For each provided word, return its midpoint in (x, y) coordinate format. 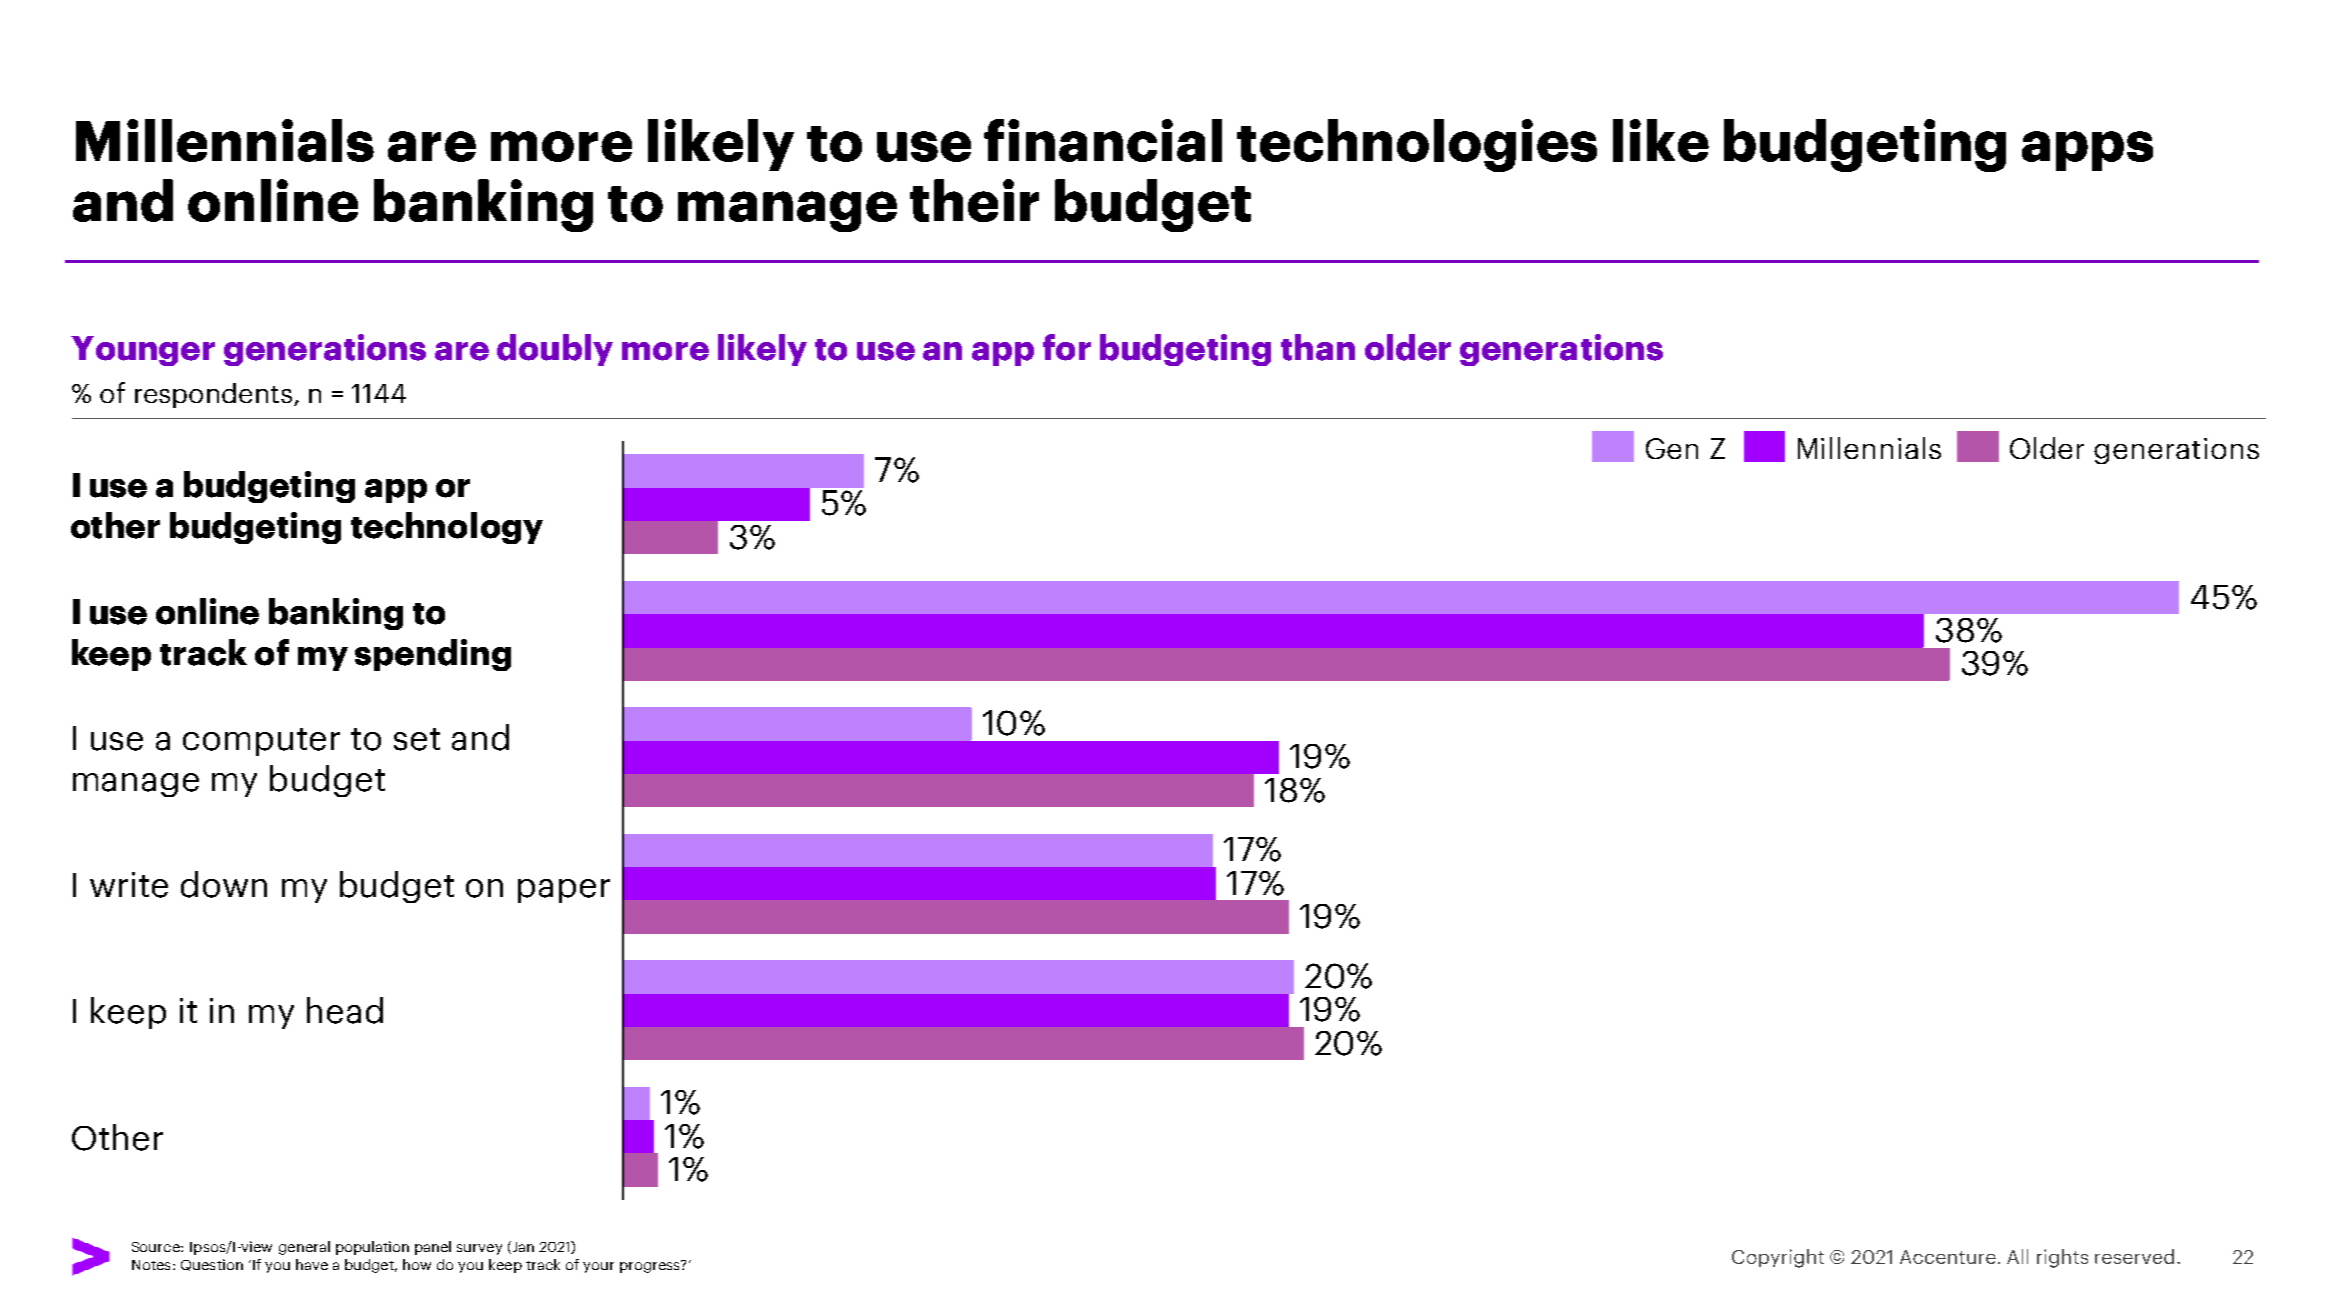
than (1318, 347)
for (1067, 347)
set (417, 739)
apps (2087, 151)
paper (564, 891)
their (974, 200)
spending (433, 655)
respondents (213, 395)
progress (651, 1266)
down (224, 884)
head (345, 1010)
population (372, 1248)
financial (1103, 140)
